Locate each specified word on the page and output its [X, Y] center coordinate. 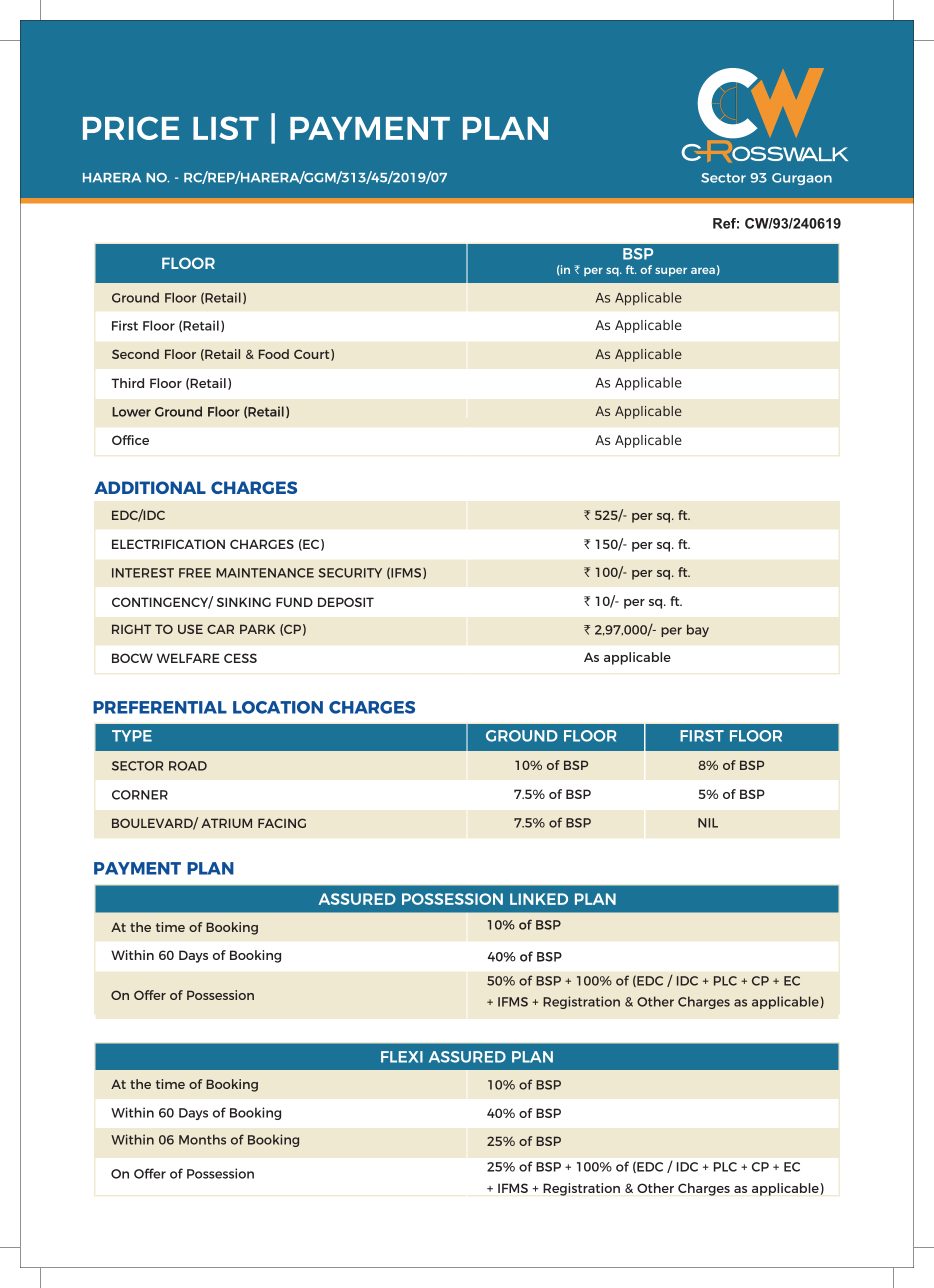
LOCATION [278, 707]
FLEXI [402, 1057]
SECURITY [350, 573]
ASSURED [467, 1057]
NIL [708, 823]
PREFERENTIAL [160, 707]
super [671, 271]
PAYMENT [137, 868]
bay [698, 630]
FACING [282, 823]
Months [202, 1139]
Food [274, 354]
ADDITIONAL [150, 487]
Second [135, 354]
